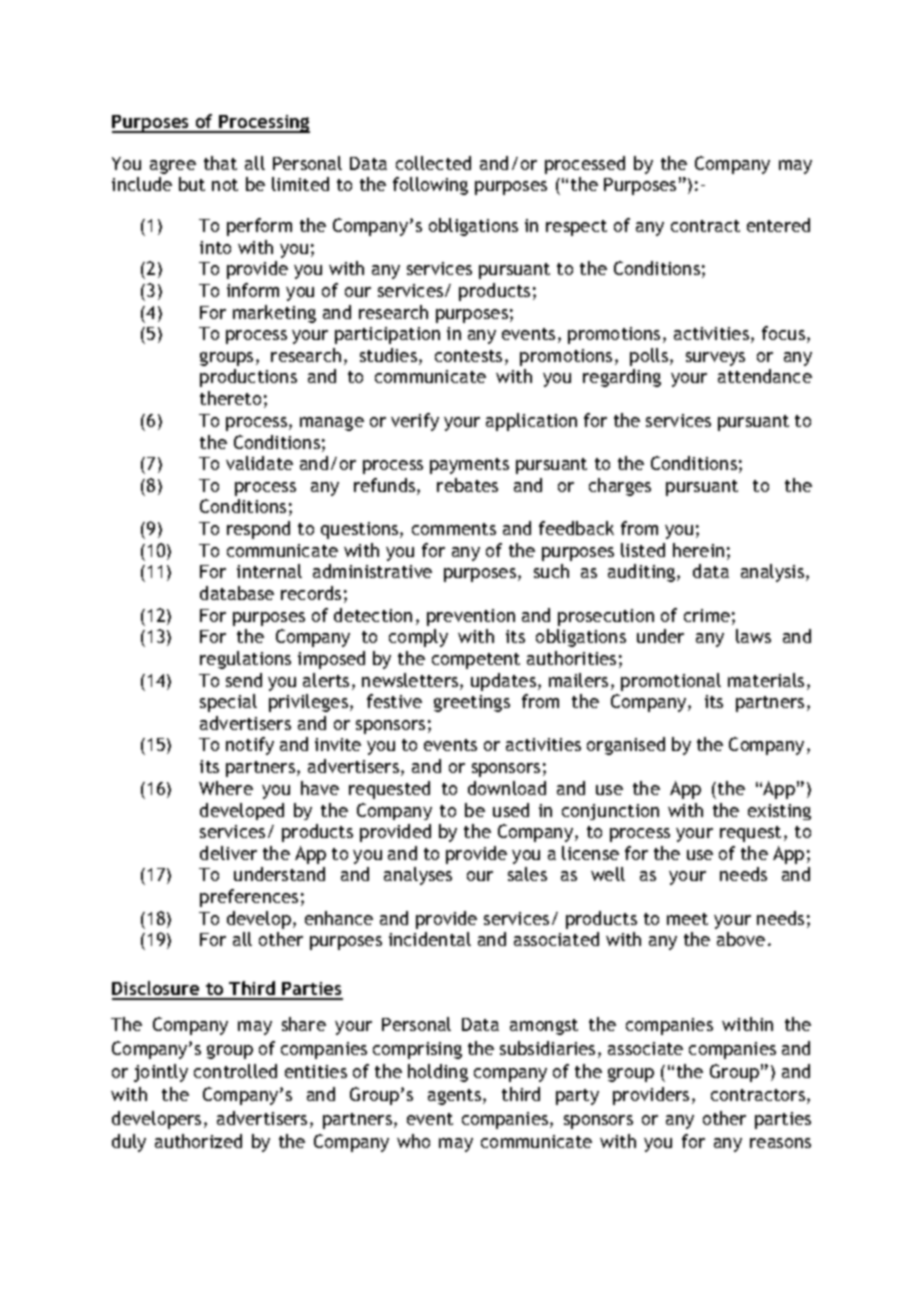 This document has width=924, height=1308. What do you see at coordinates (250, 746) in the document?
I see `notify` at bounding box center [250, 746].
